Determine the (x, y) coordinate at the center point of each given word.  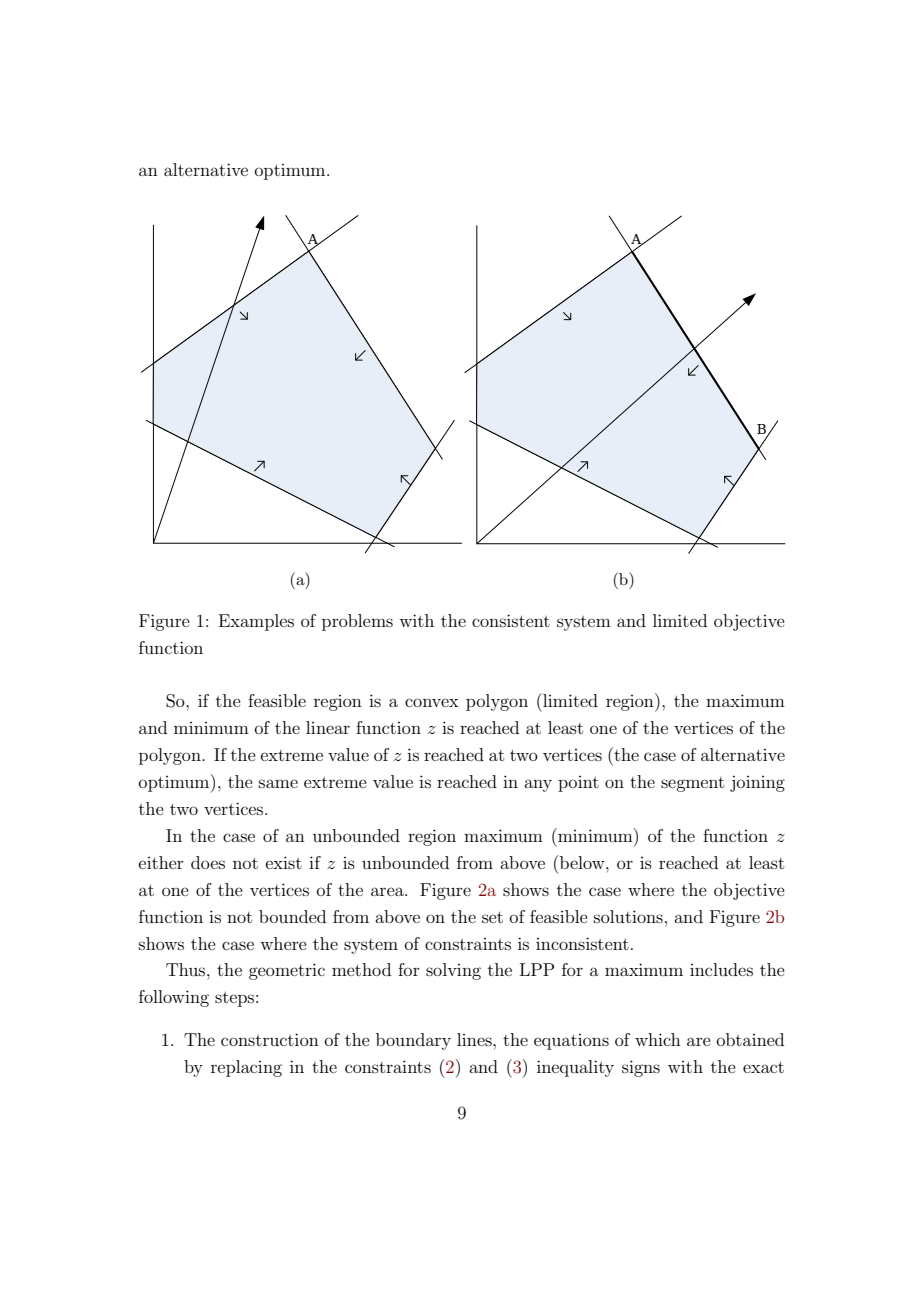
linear (328, 727)
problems (357, 622)
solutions (628, 916)
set (492, 917)
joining (757, 783)
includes (721, 969)
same (278, 783)
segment (692, 784)
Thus (187, 969)
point (578, 784)
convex (432, 702)
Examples (256, 622)
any (538, 785)
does (208, 862)
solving (453, 971)
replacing (246, 1068)
